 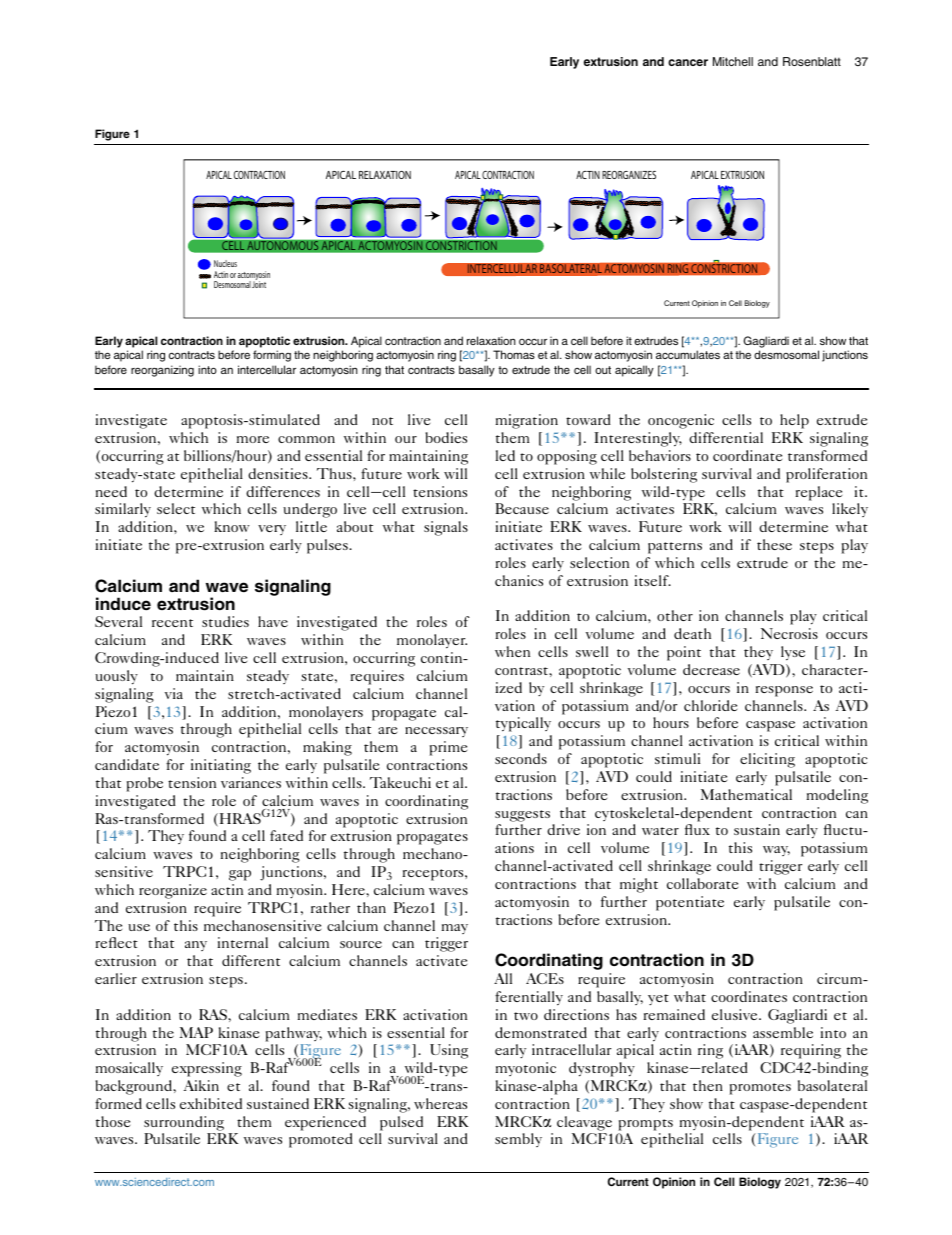 I want to click on seconds, so click(x=521, y=758).
